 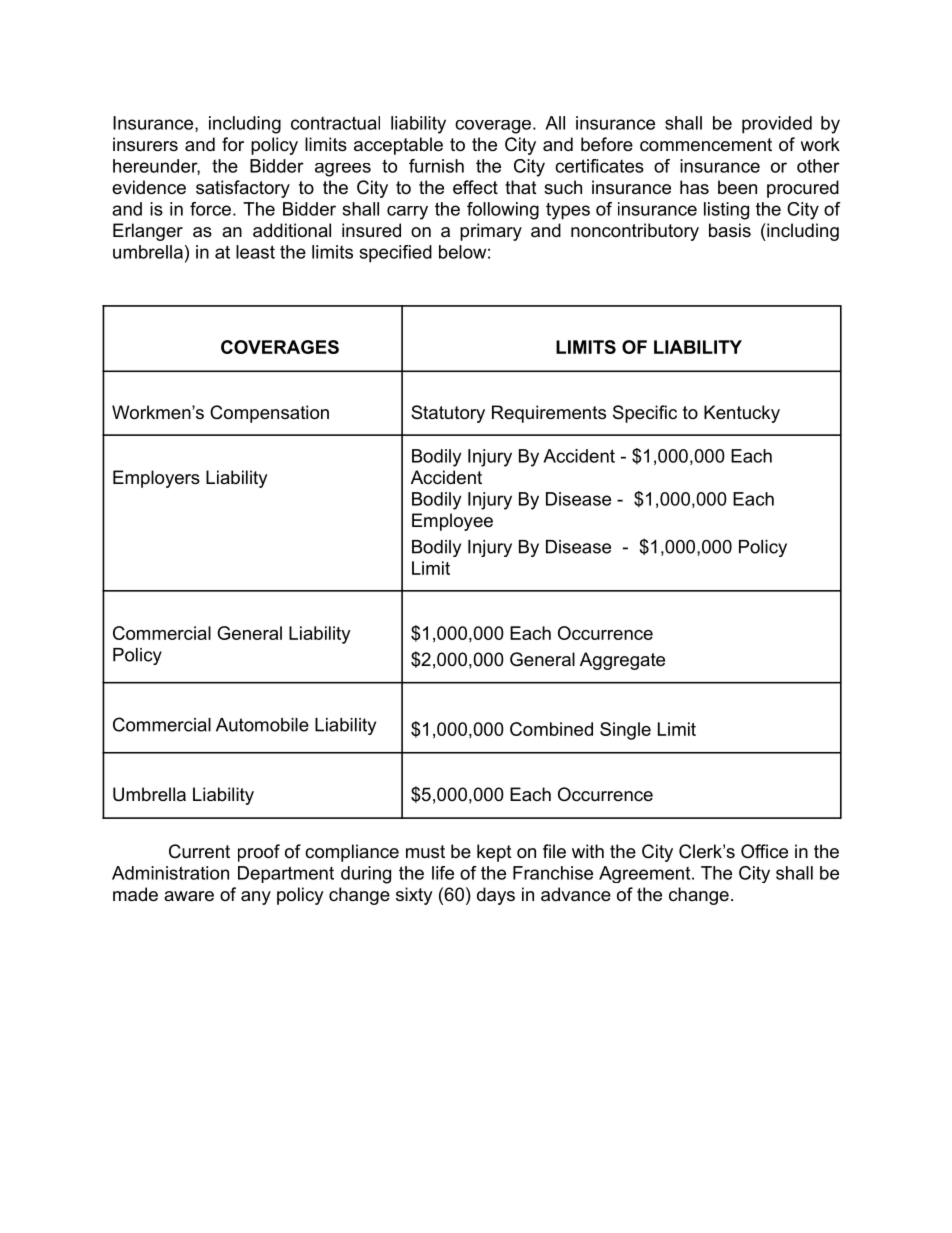 What do you see at coordinates (742, 414) in the page?
I see `Kentucky` at bounding box center [742, 414].
